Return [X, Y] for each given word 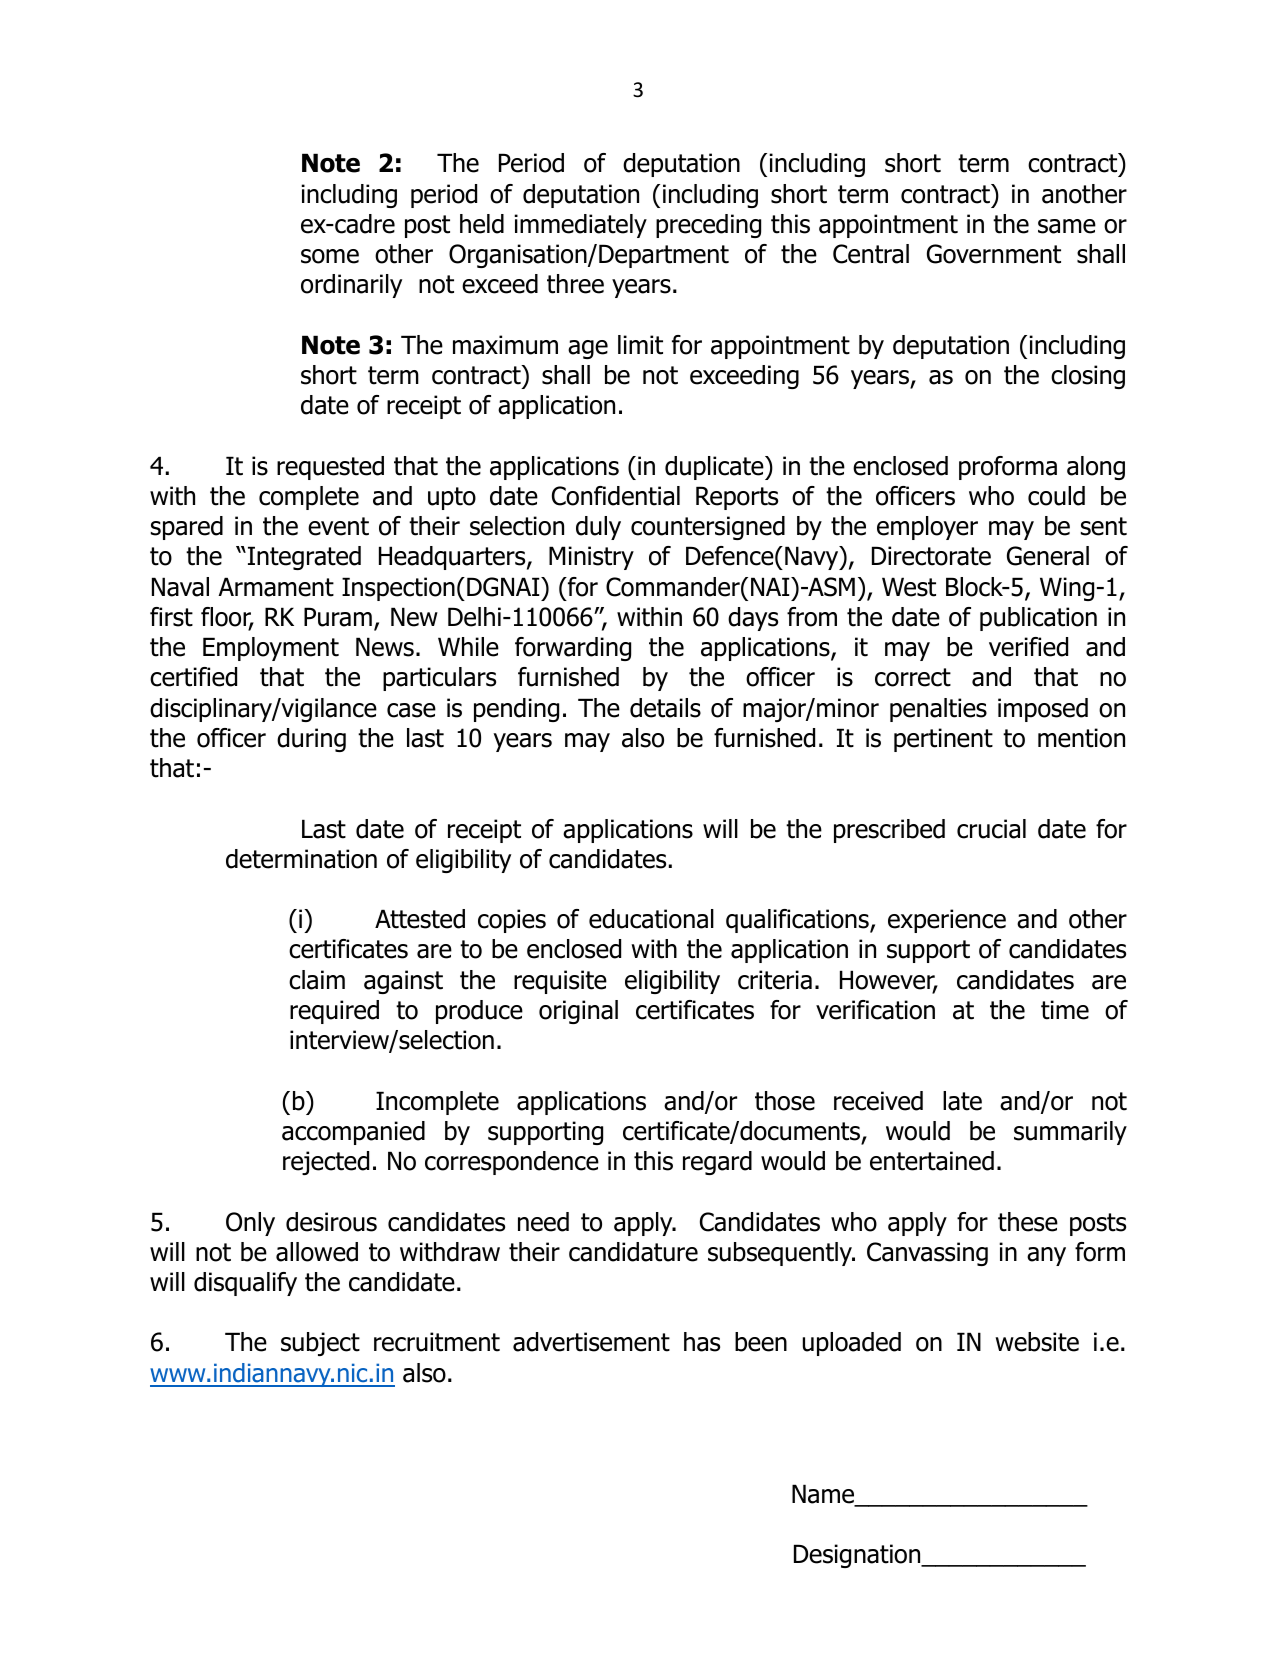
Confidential [616, 496]
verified [1028, 647]
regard [717, 1163]
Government [994, 254]
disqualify [245, 1284]
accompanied [353, 1133]
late [962, 1101]
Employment [271, 649]
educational [651, 919]
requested [330, 468]
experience [947, 921]
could [1056, 496]
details [665, 708]
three [575, 284]
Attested [420, 919]
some [330, 256]
